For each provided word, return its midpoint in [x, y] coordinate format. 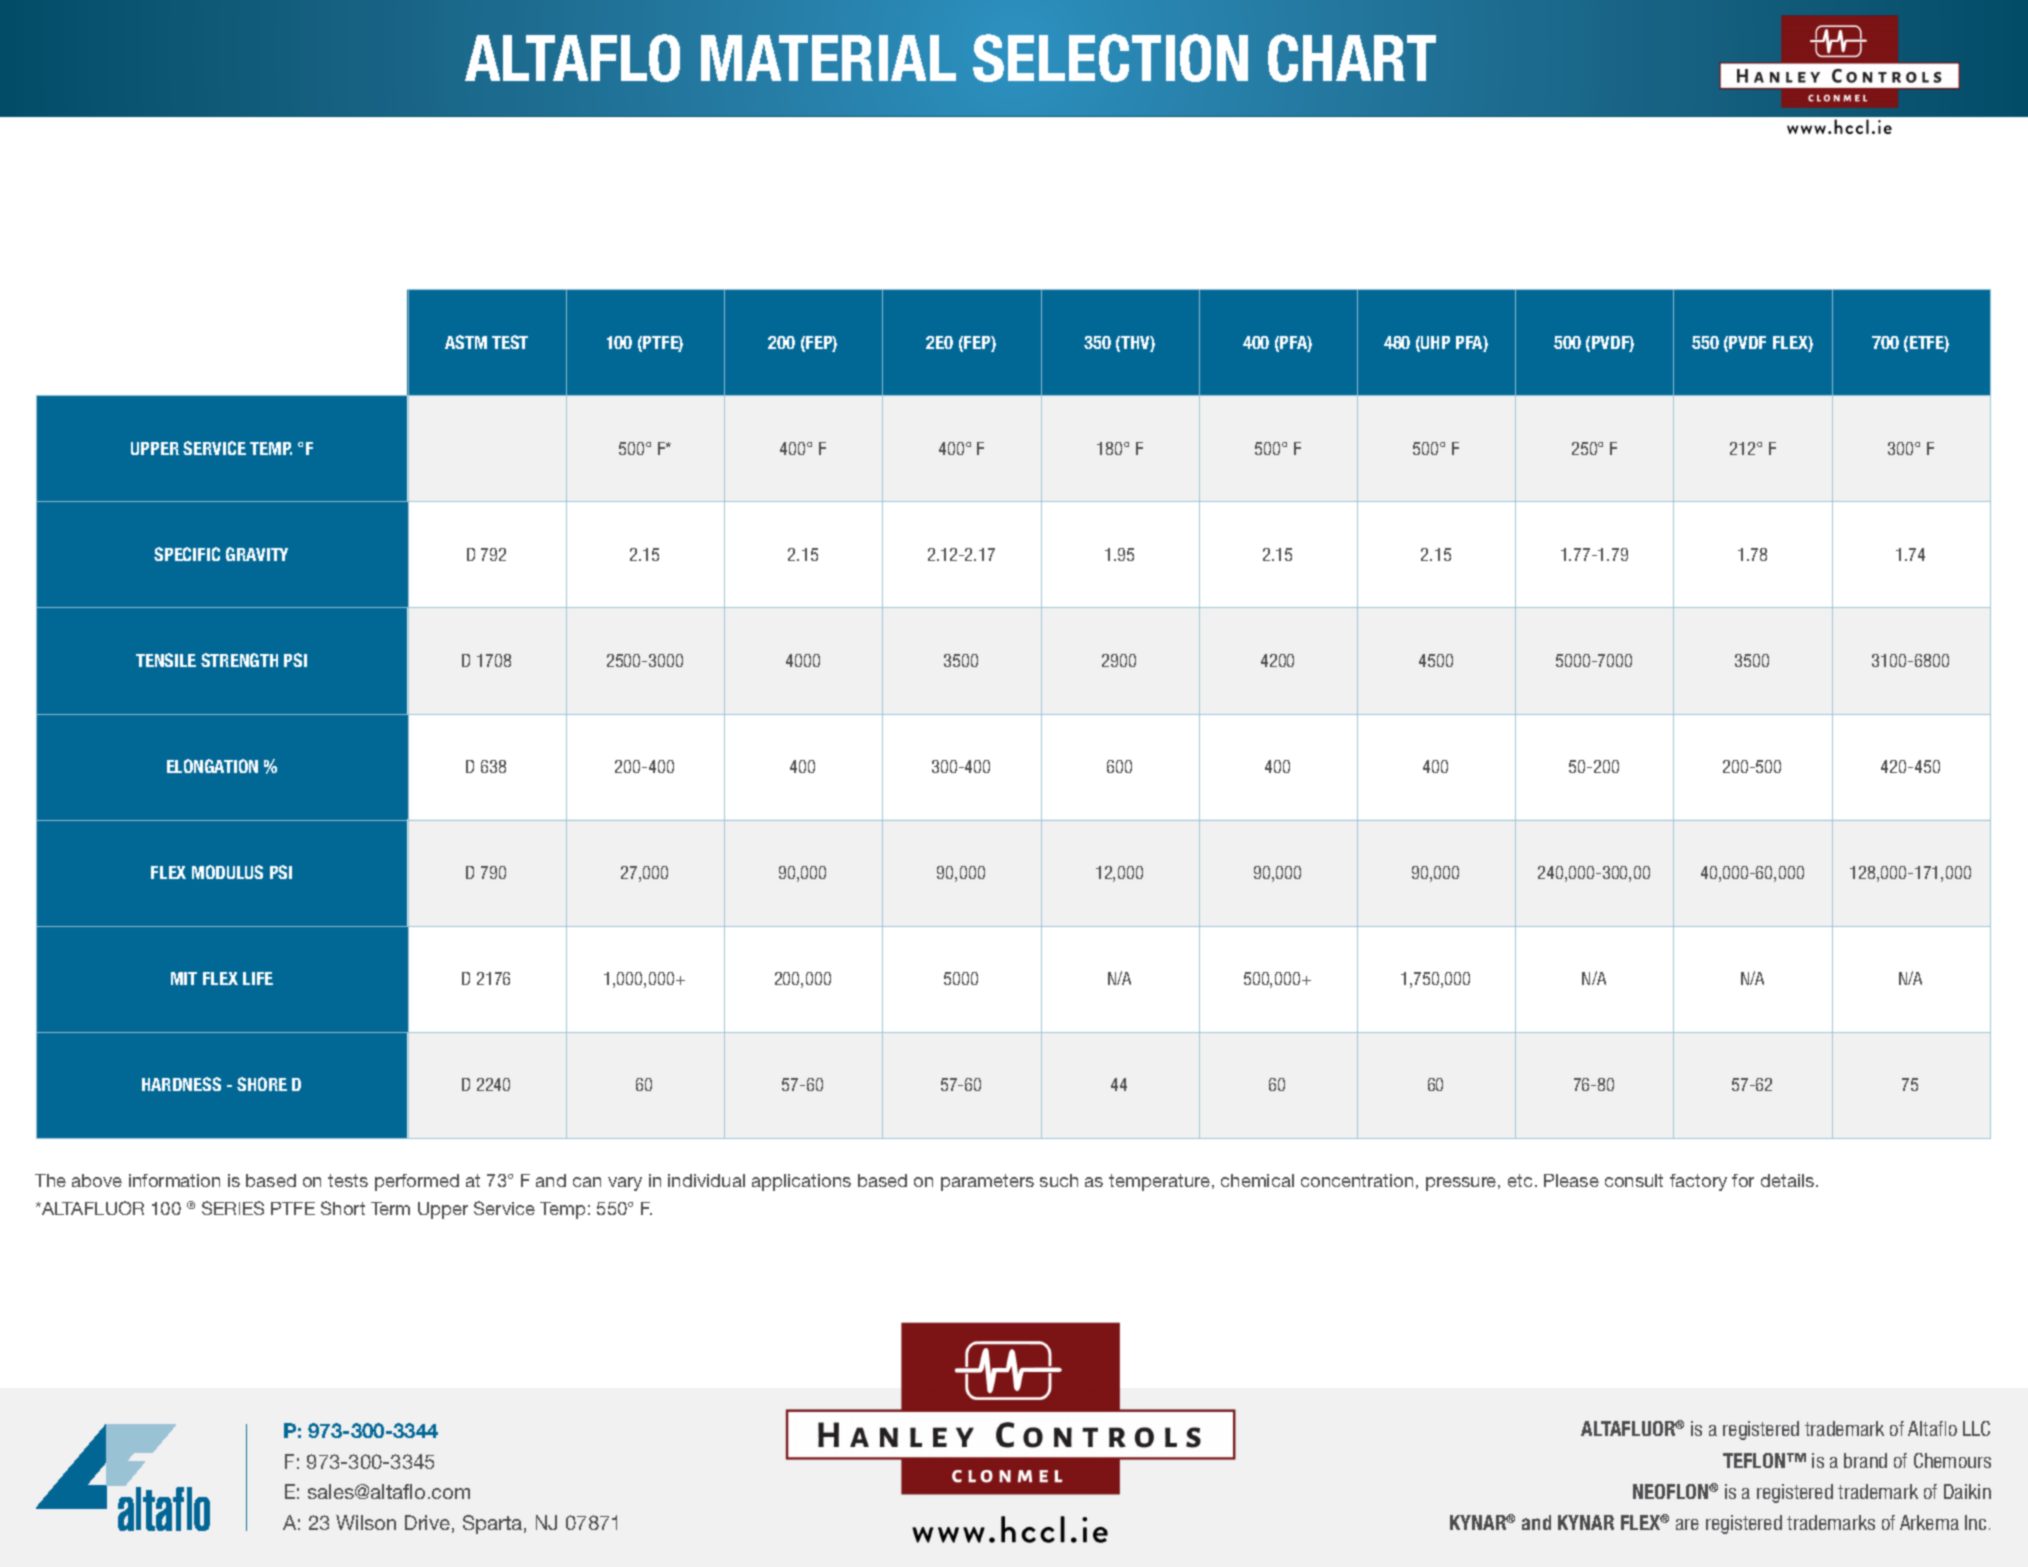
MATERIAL [828, 58]
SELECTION [1110, 58]
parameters [987, 1182]
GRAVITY [257, 554]
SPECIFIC [187, 554]
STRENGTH [239, 660]
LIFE [258, 978]
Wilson [366, 1522]
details [1789, 1180]
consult [1634, 1180]
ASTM [466, 342]
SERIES [233, 1208]
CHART [1352, 58]
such [1059, 1180]
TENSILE [166, 660]
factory [1698, 1182]
